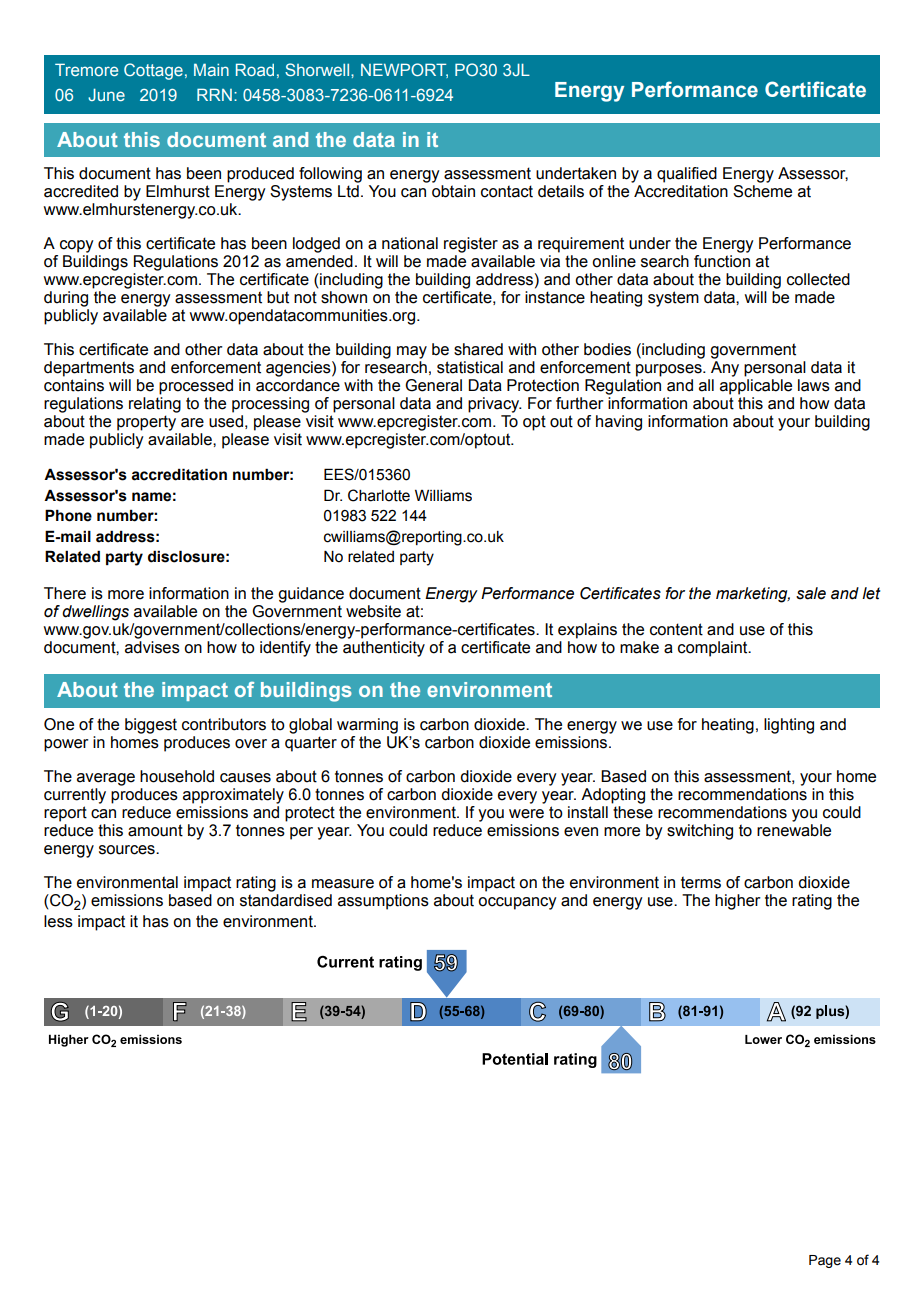 This document has width=924, height=1308. What do you see at coordinates (404, 70) in the document?
I see `NEWPORT` at bounding box center [404, 70].
